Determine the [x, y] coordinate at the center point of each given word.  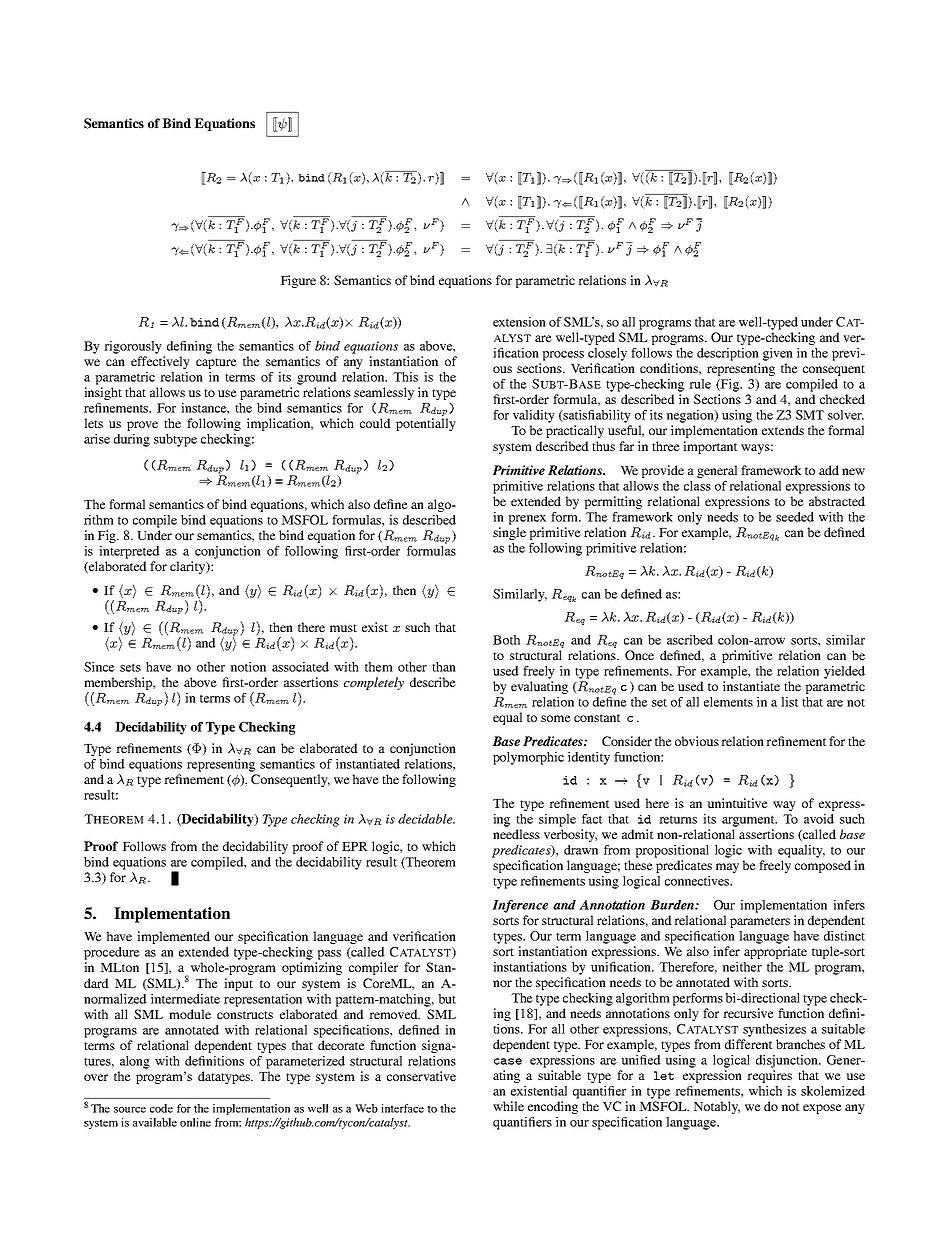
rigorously [133, 347]
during [132, 440]
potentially [426, 424]
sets [130, 667]
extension [519, 322]
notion [248, 667]
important [710, 447]
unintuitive [737, 803]
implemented [173, 937]
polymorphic [528, 758]
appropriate [775, 952]
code [161, 1108]
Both [506, 640]
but [447, 999]
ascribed [690, 640]
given [778, 354]
